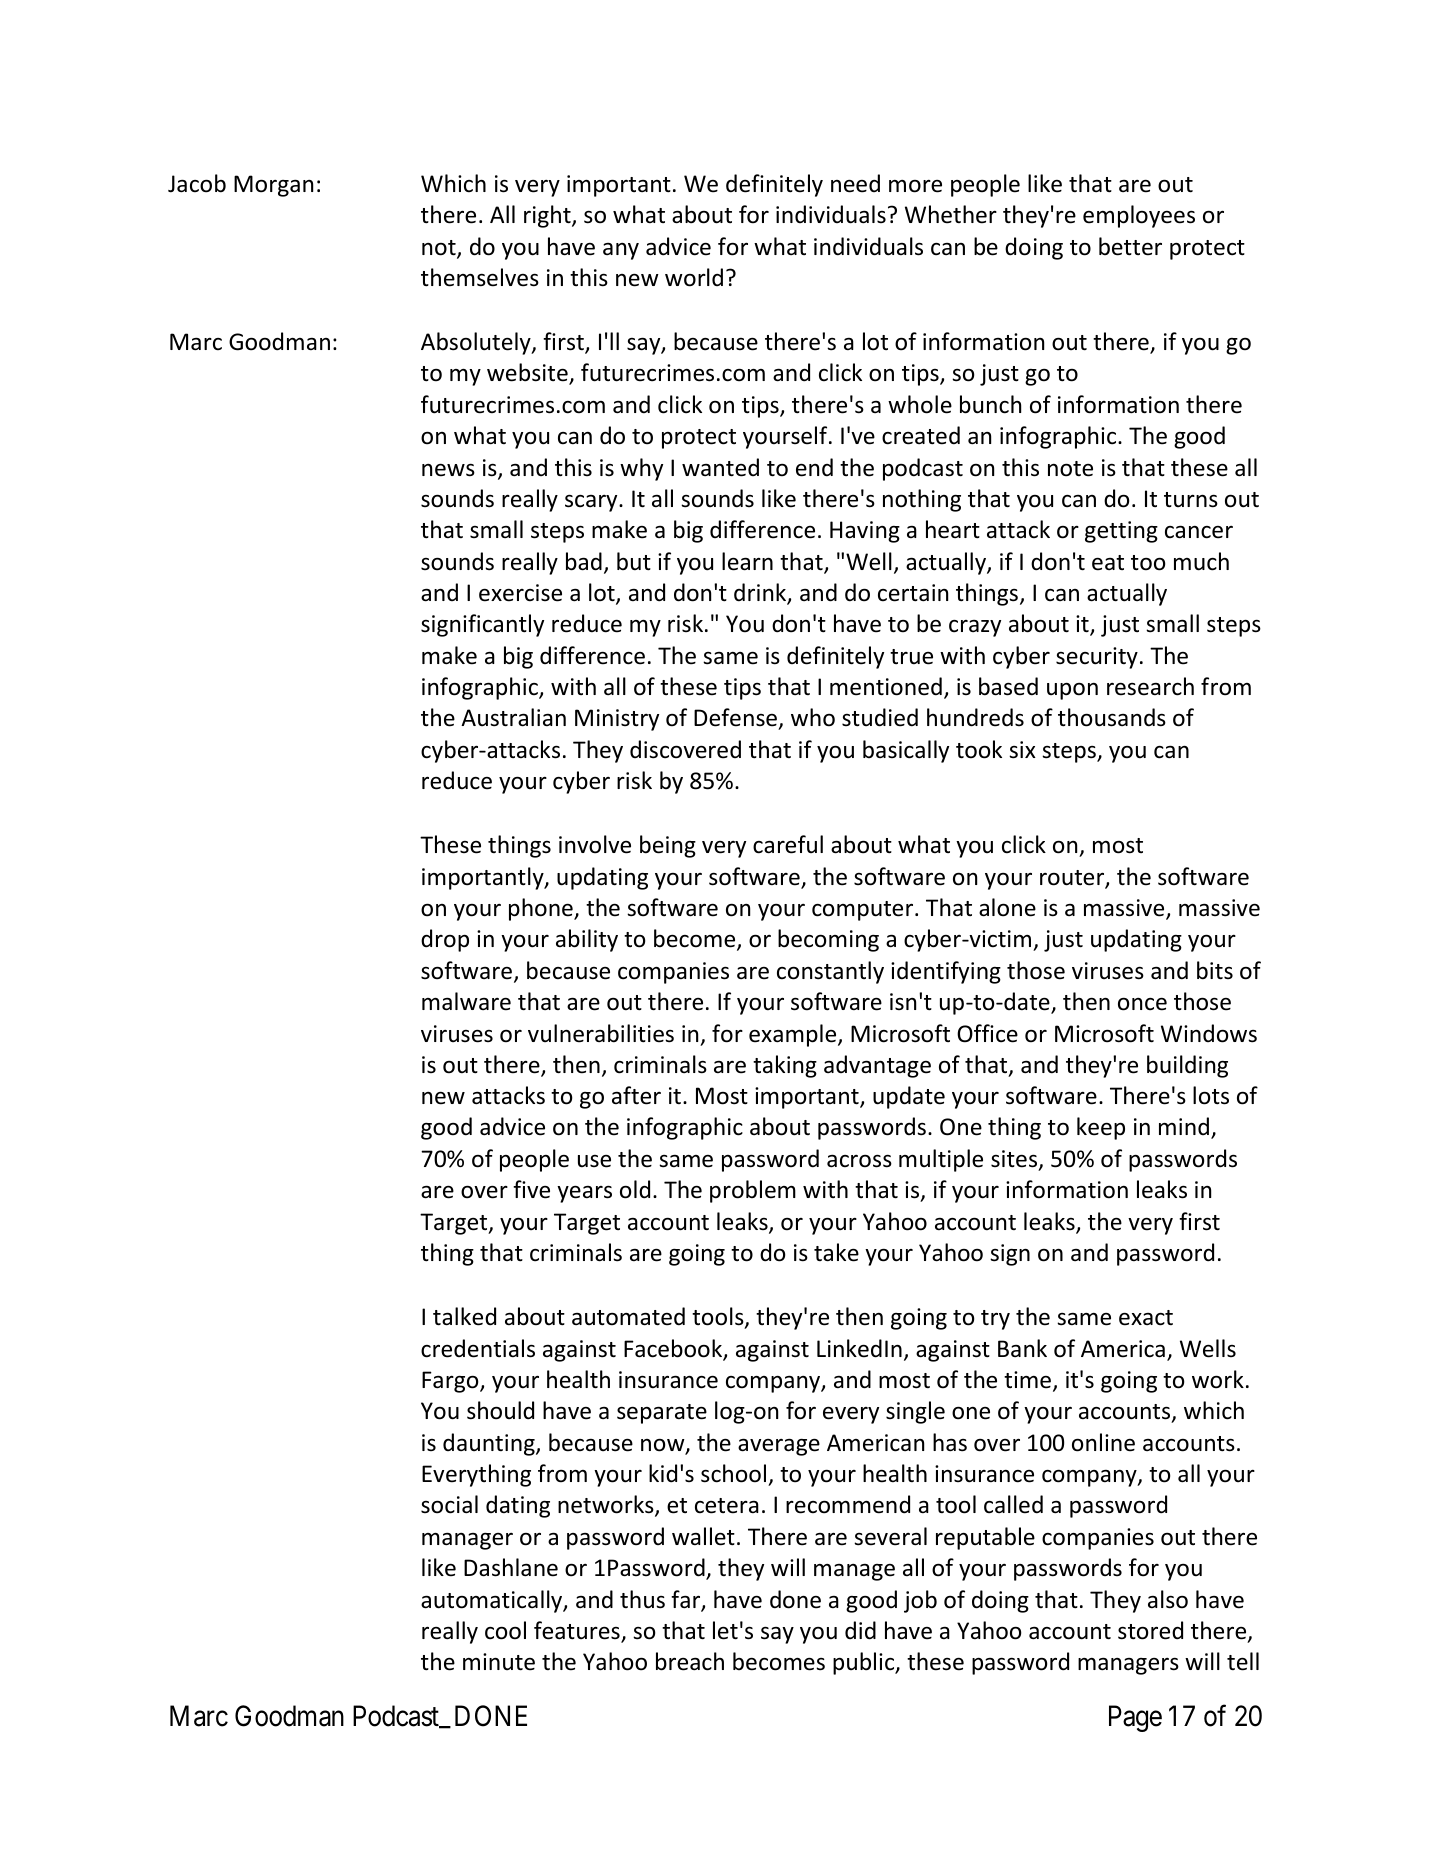 This screenshot has height=1850, width=1430. I want to click on Morgan, so click(273, 186).
